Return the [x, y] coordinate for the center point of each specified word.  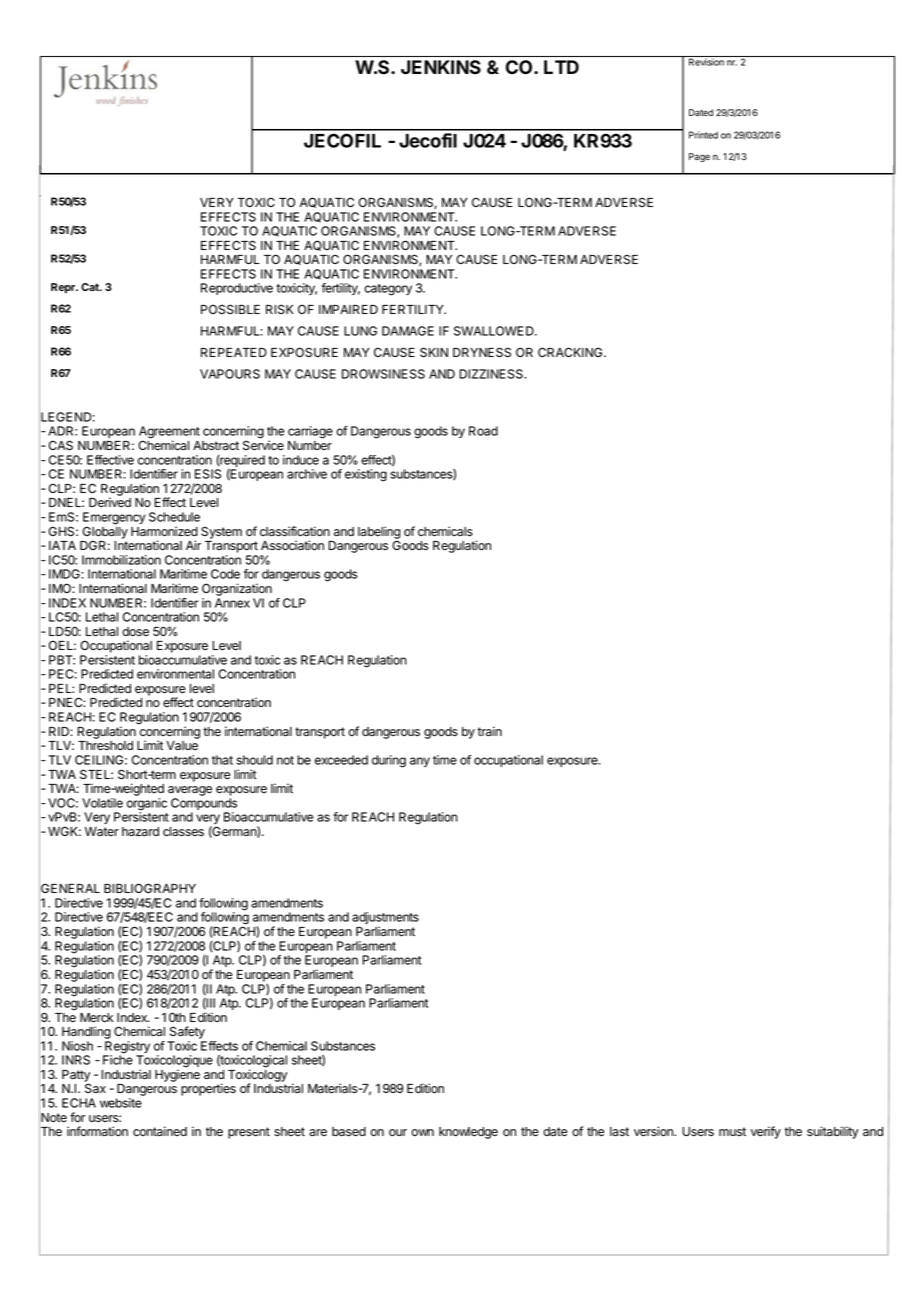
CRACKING [571, 352]
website [121, 1103]
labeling [379, 533]
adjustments [385, 919]
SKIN [434, 352]
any [420, 762]
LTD [561, 67]
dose [135, 631]
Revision [706, 61]
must [732, 1132]
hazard [140, 831]
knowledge [468, 1133]
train [489, 731]
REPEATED [234, 352]
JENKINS [441, 67]
